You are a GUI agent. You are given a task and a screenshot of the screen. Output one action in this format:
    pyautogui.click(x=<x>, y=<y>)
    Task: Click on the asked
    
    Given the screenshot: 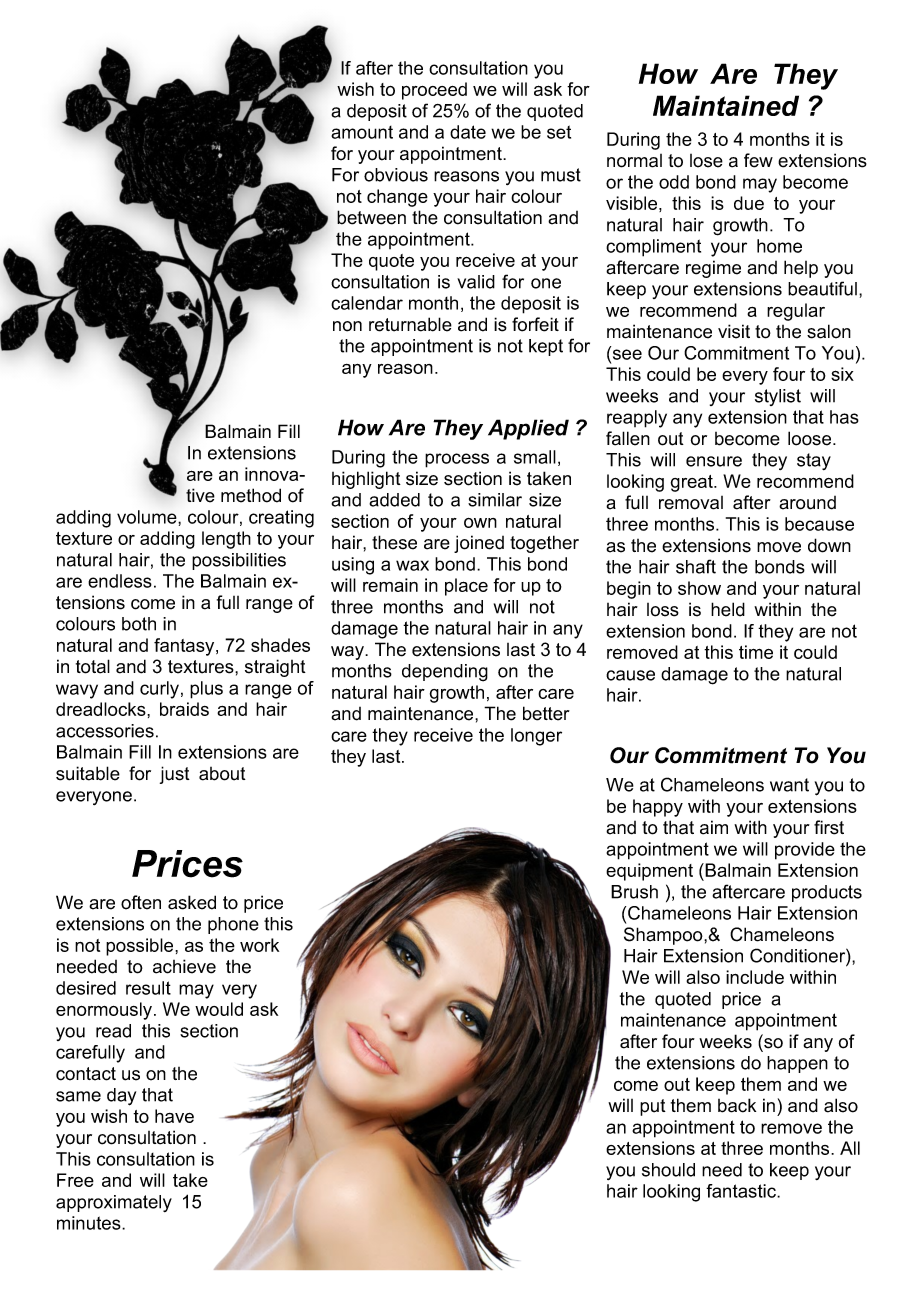 What is the action you would take?
    pyautogui.click(x=192, y=902)
